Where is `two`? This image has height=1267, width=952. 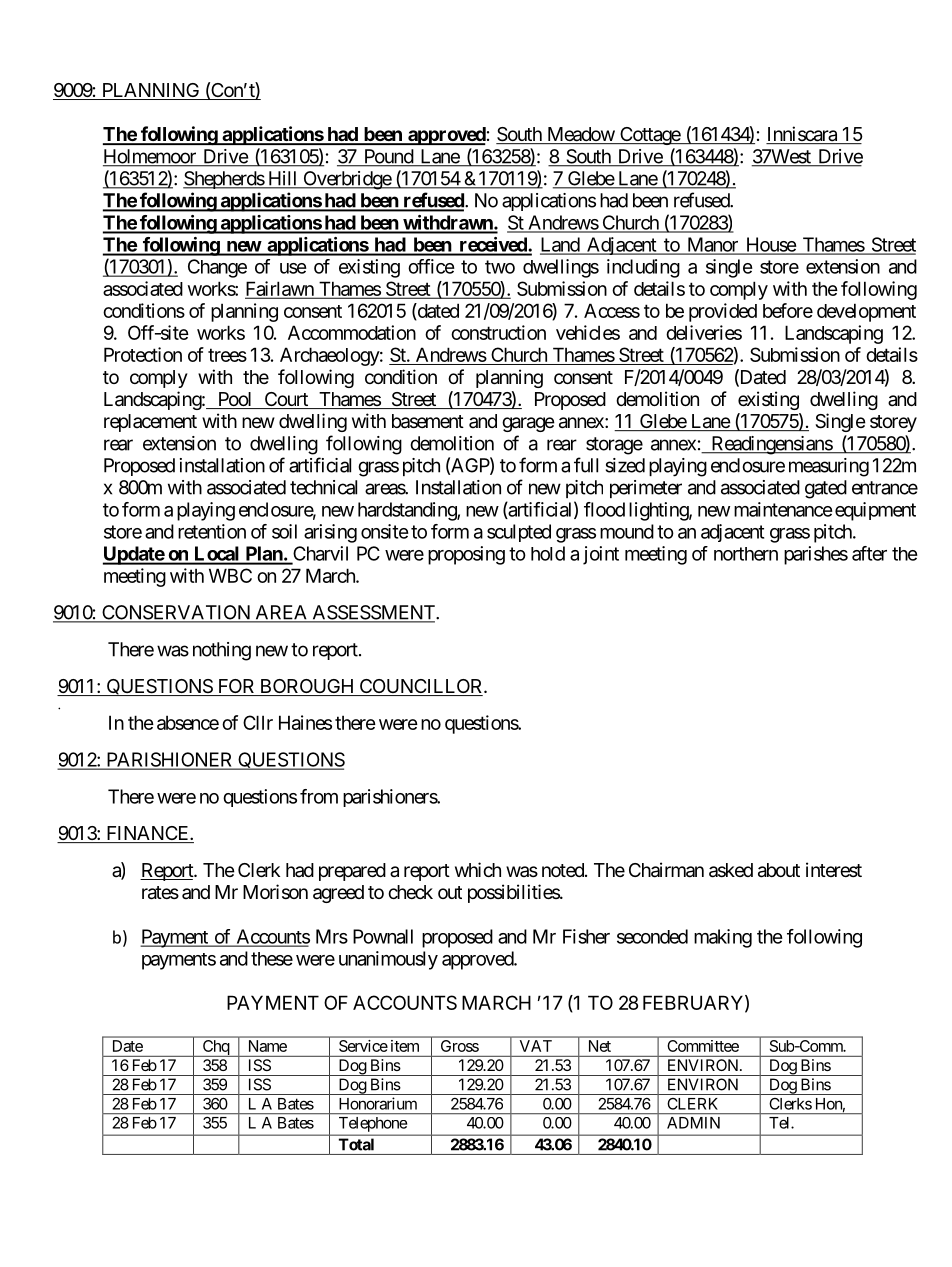
two is located at coordinates (500, 267).
